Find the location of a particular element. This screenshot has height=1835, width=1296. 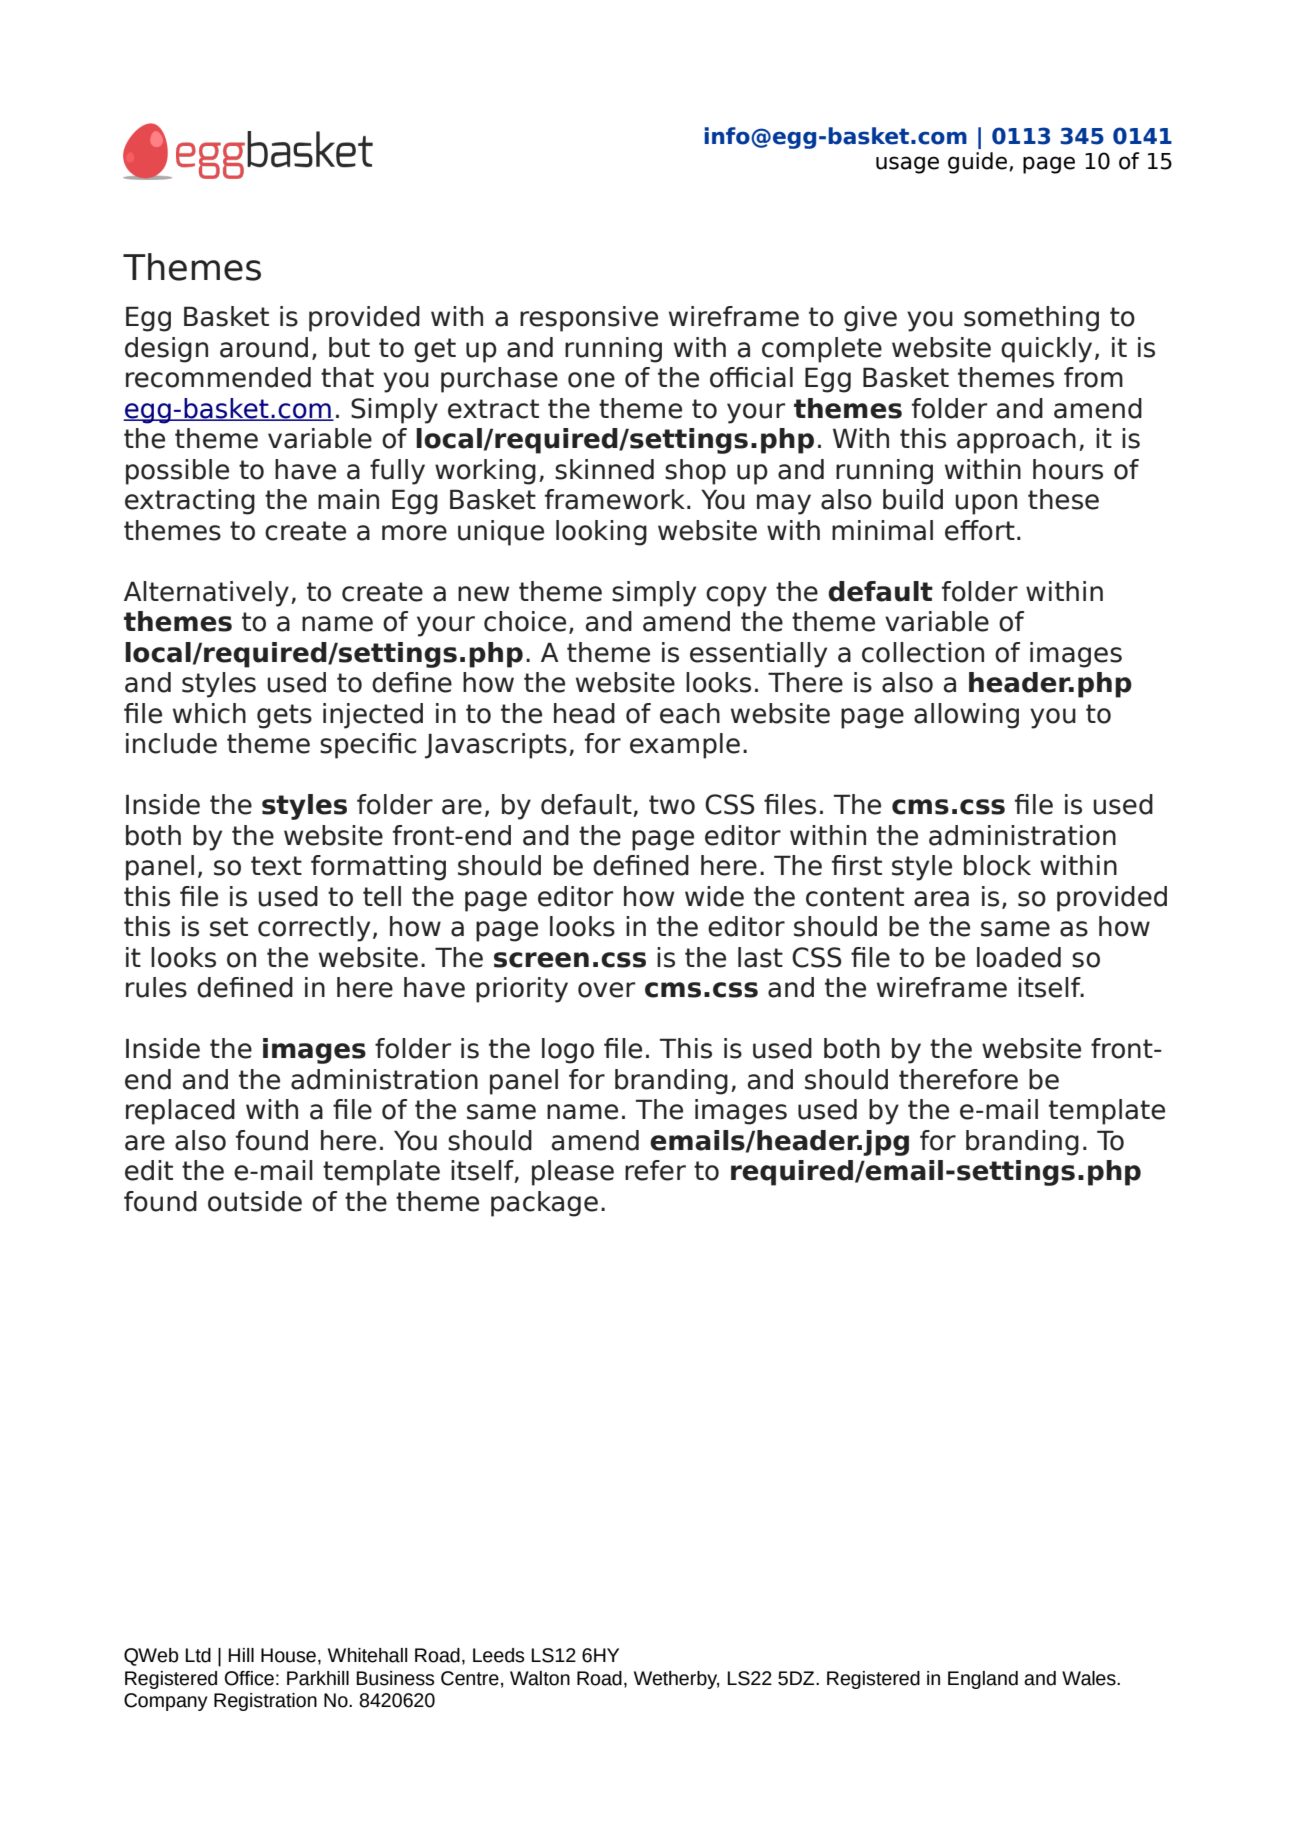

responsive is located at coordinates (589, 319).
